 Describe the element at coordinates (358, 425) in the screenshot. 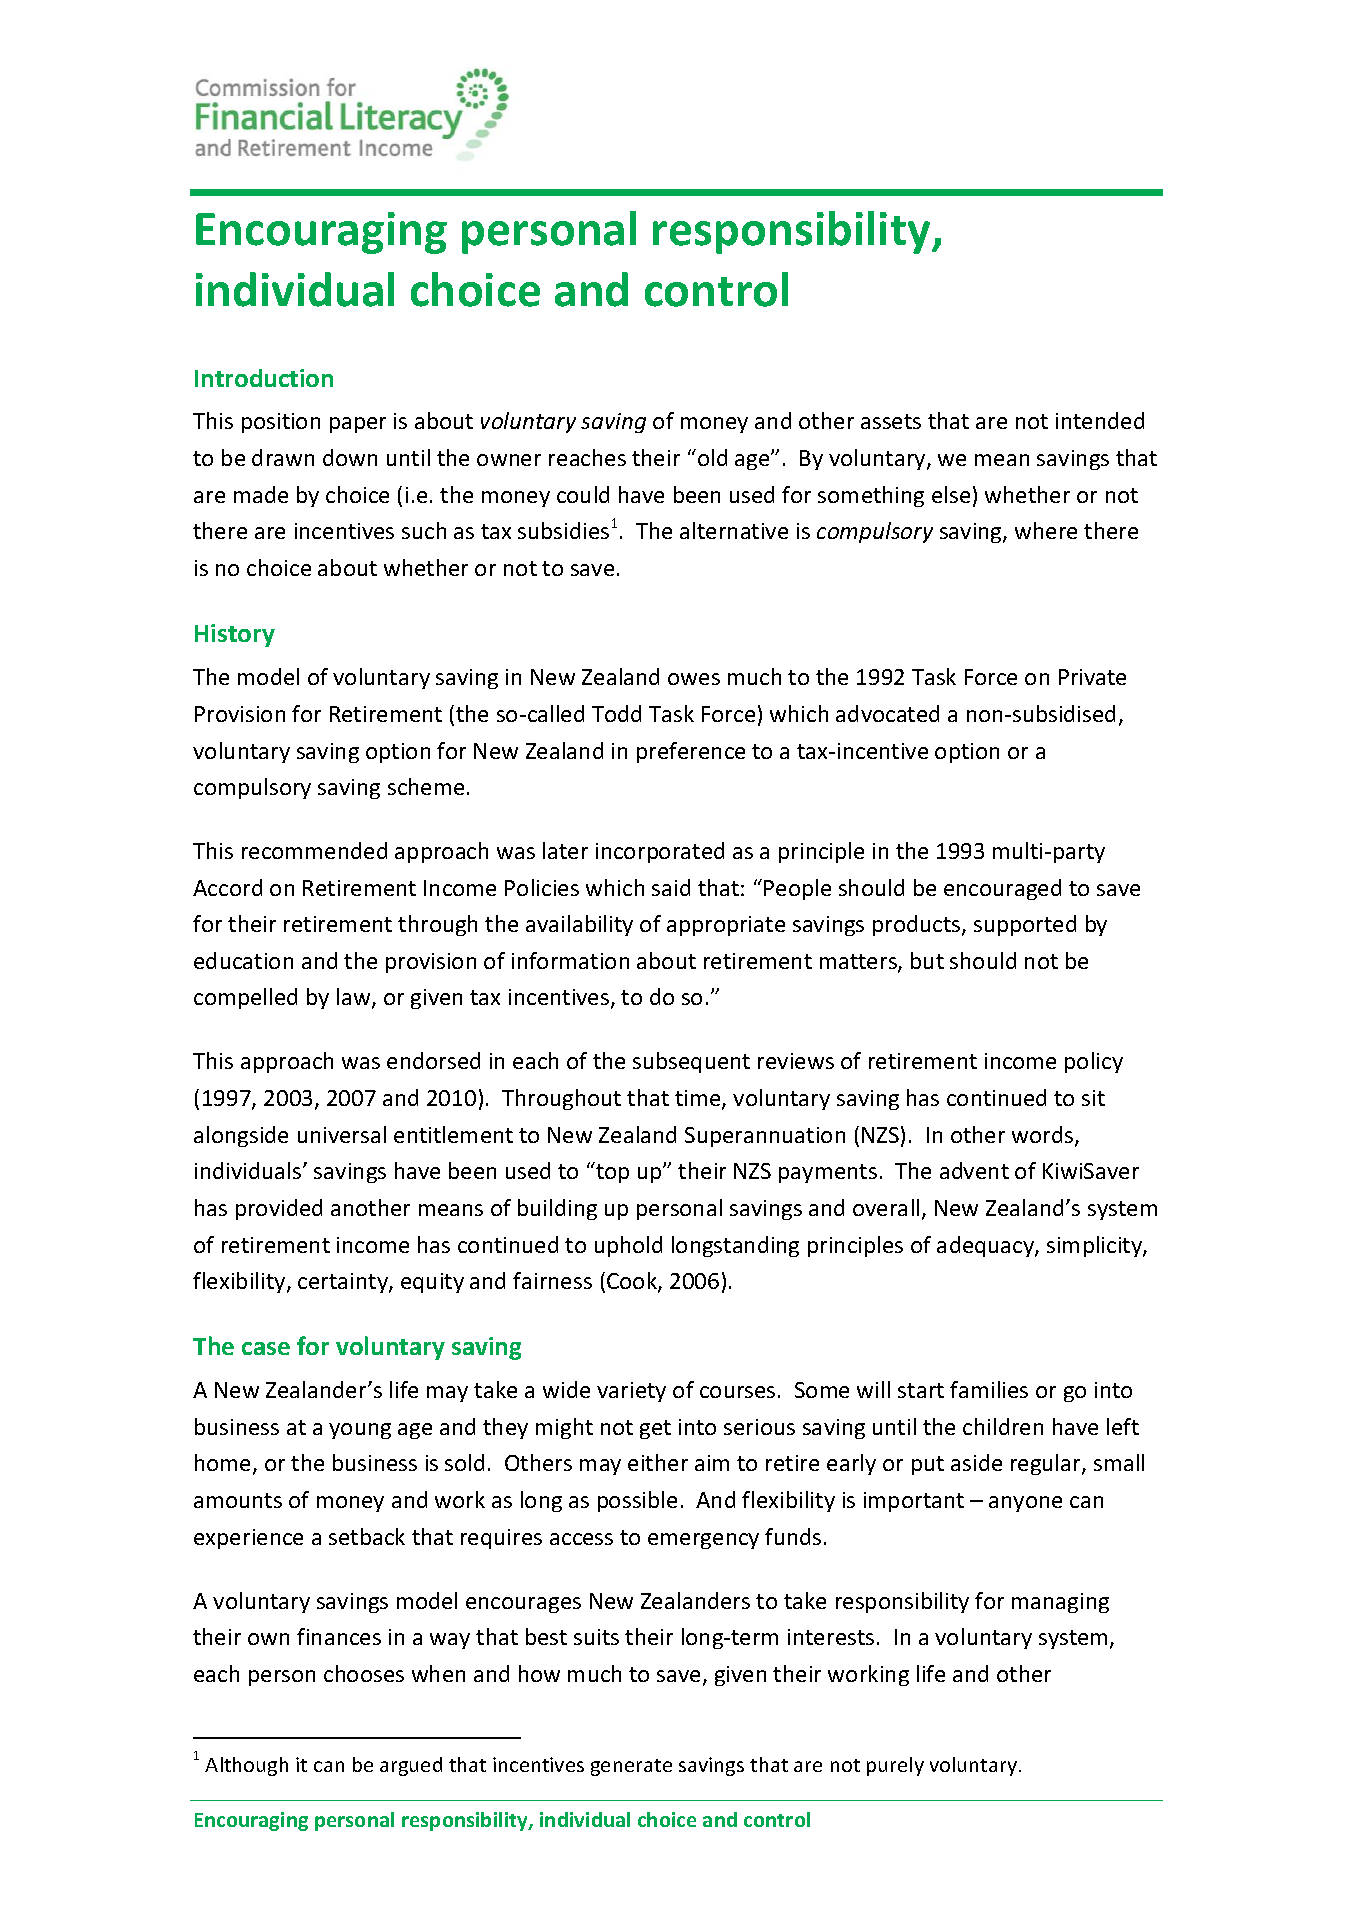

I see `paper` at that location.
